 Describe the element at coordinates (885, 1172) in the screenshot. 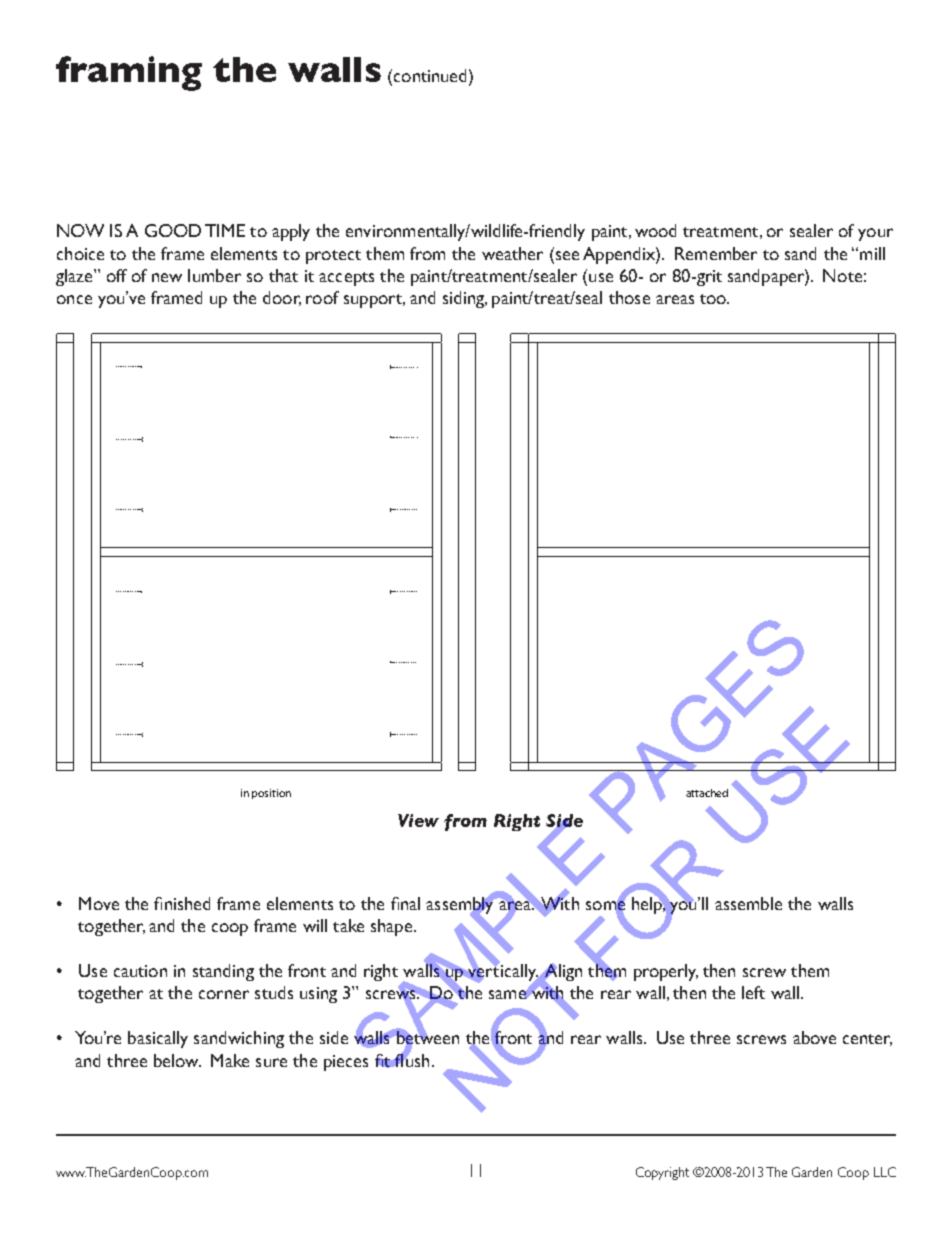

I see `LLC` at that location.
